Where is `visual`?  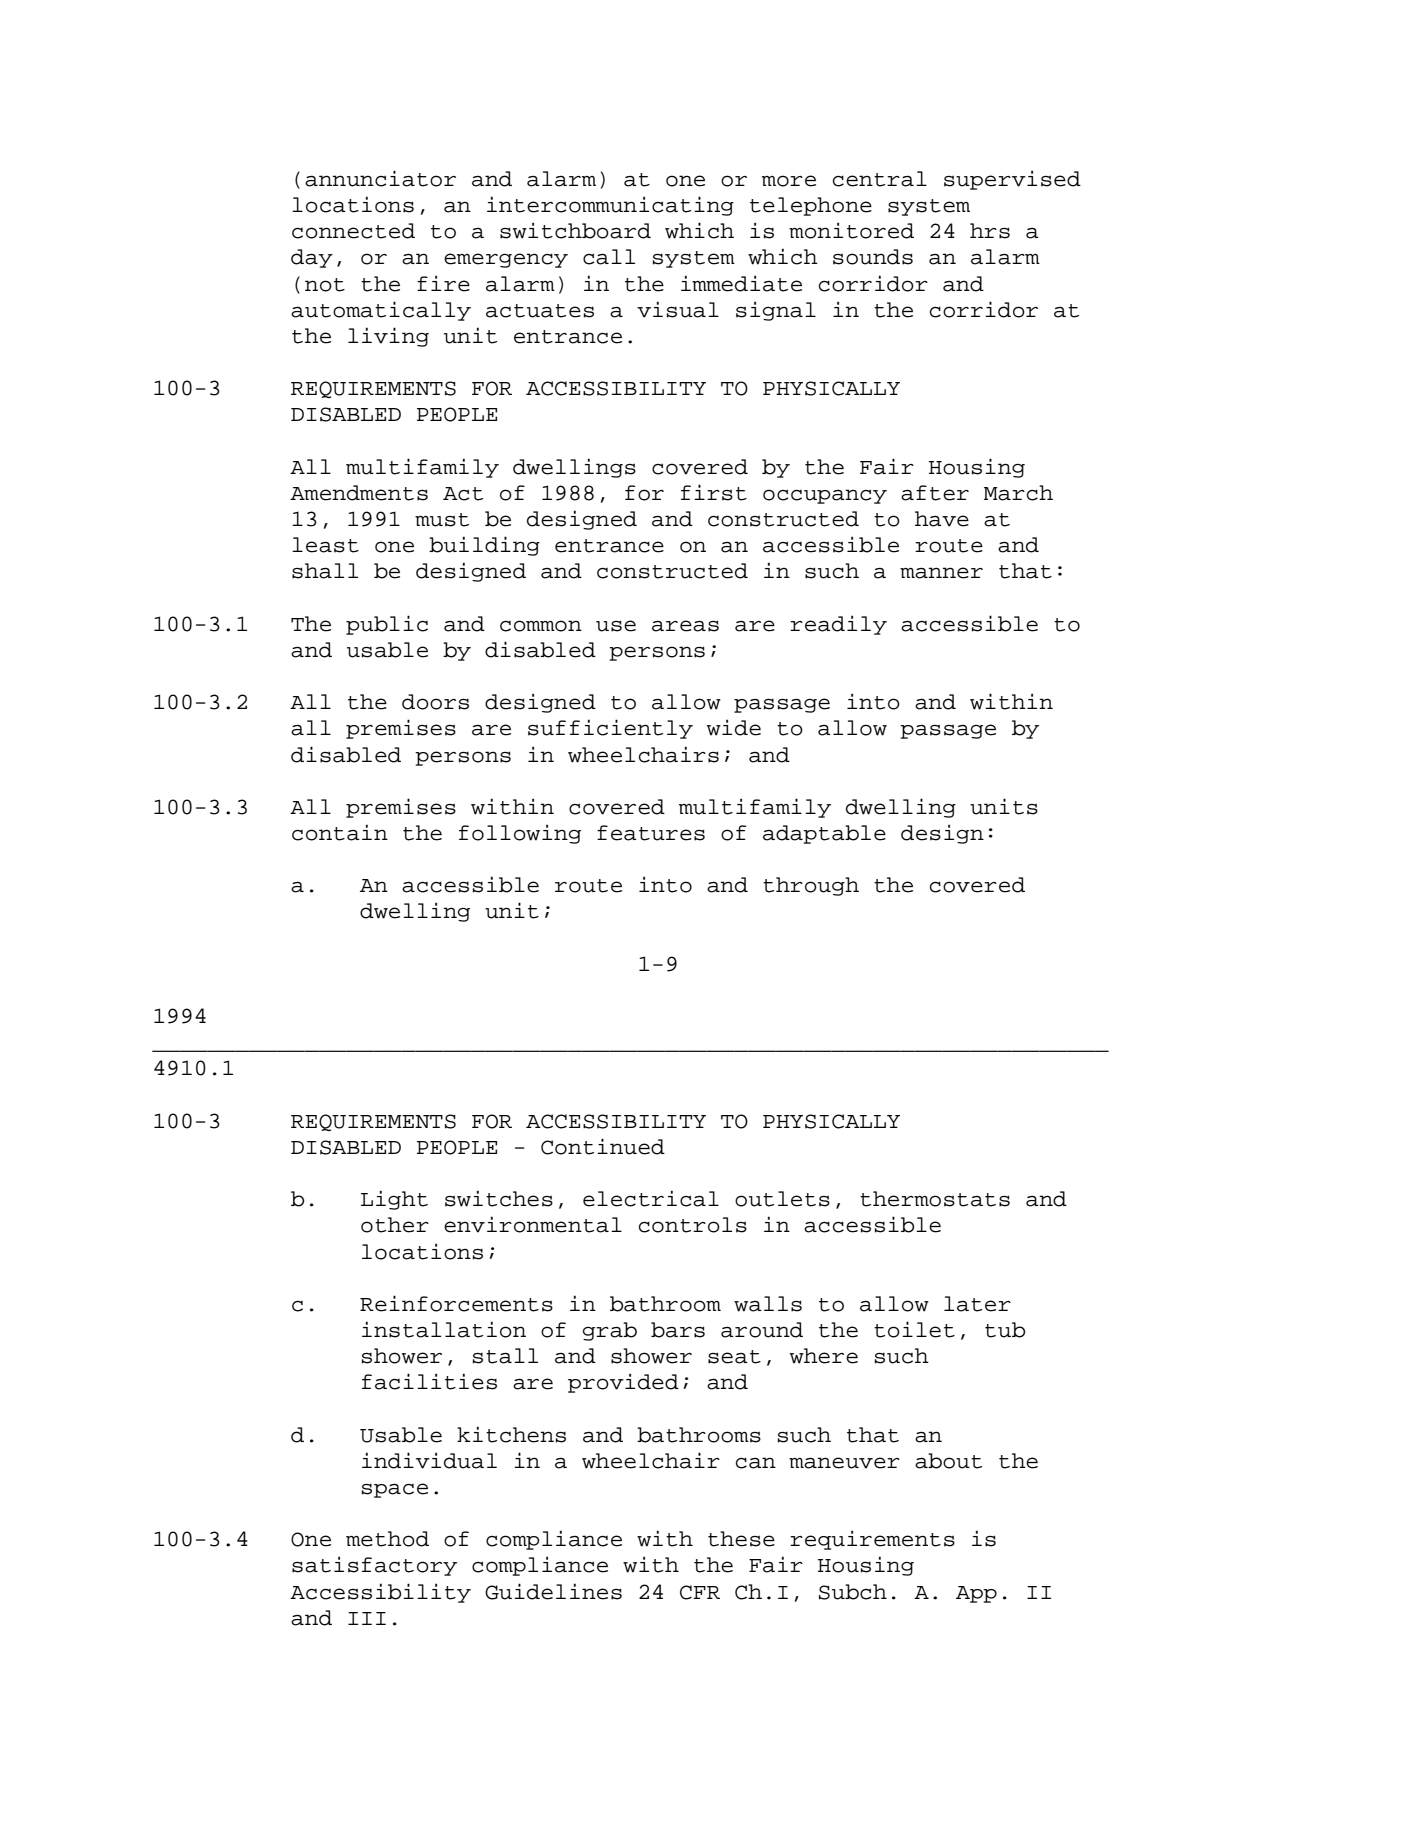 visual is located at coordinates (678, 309).
